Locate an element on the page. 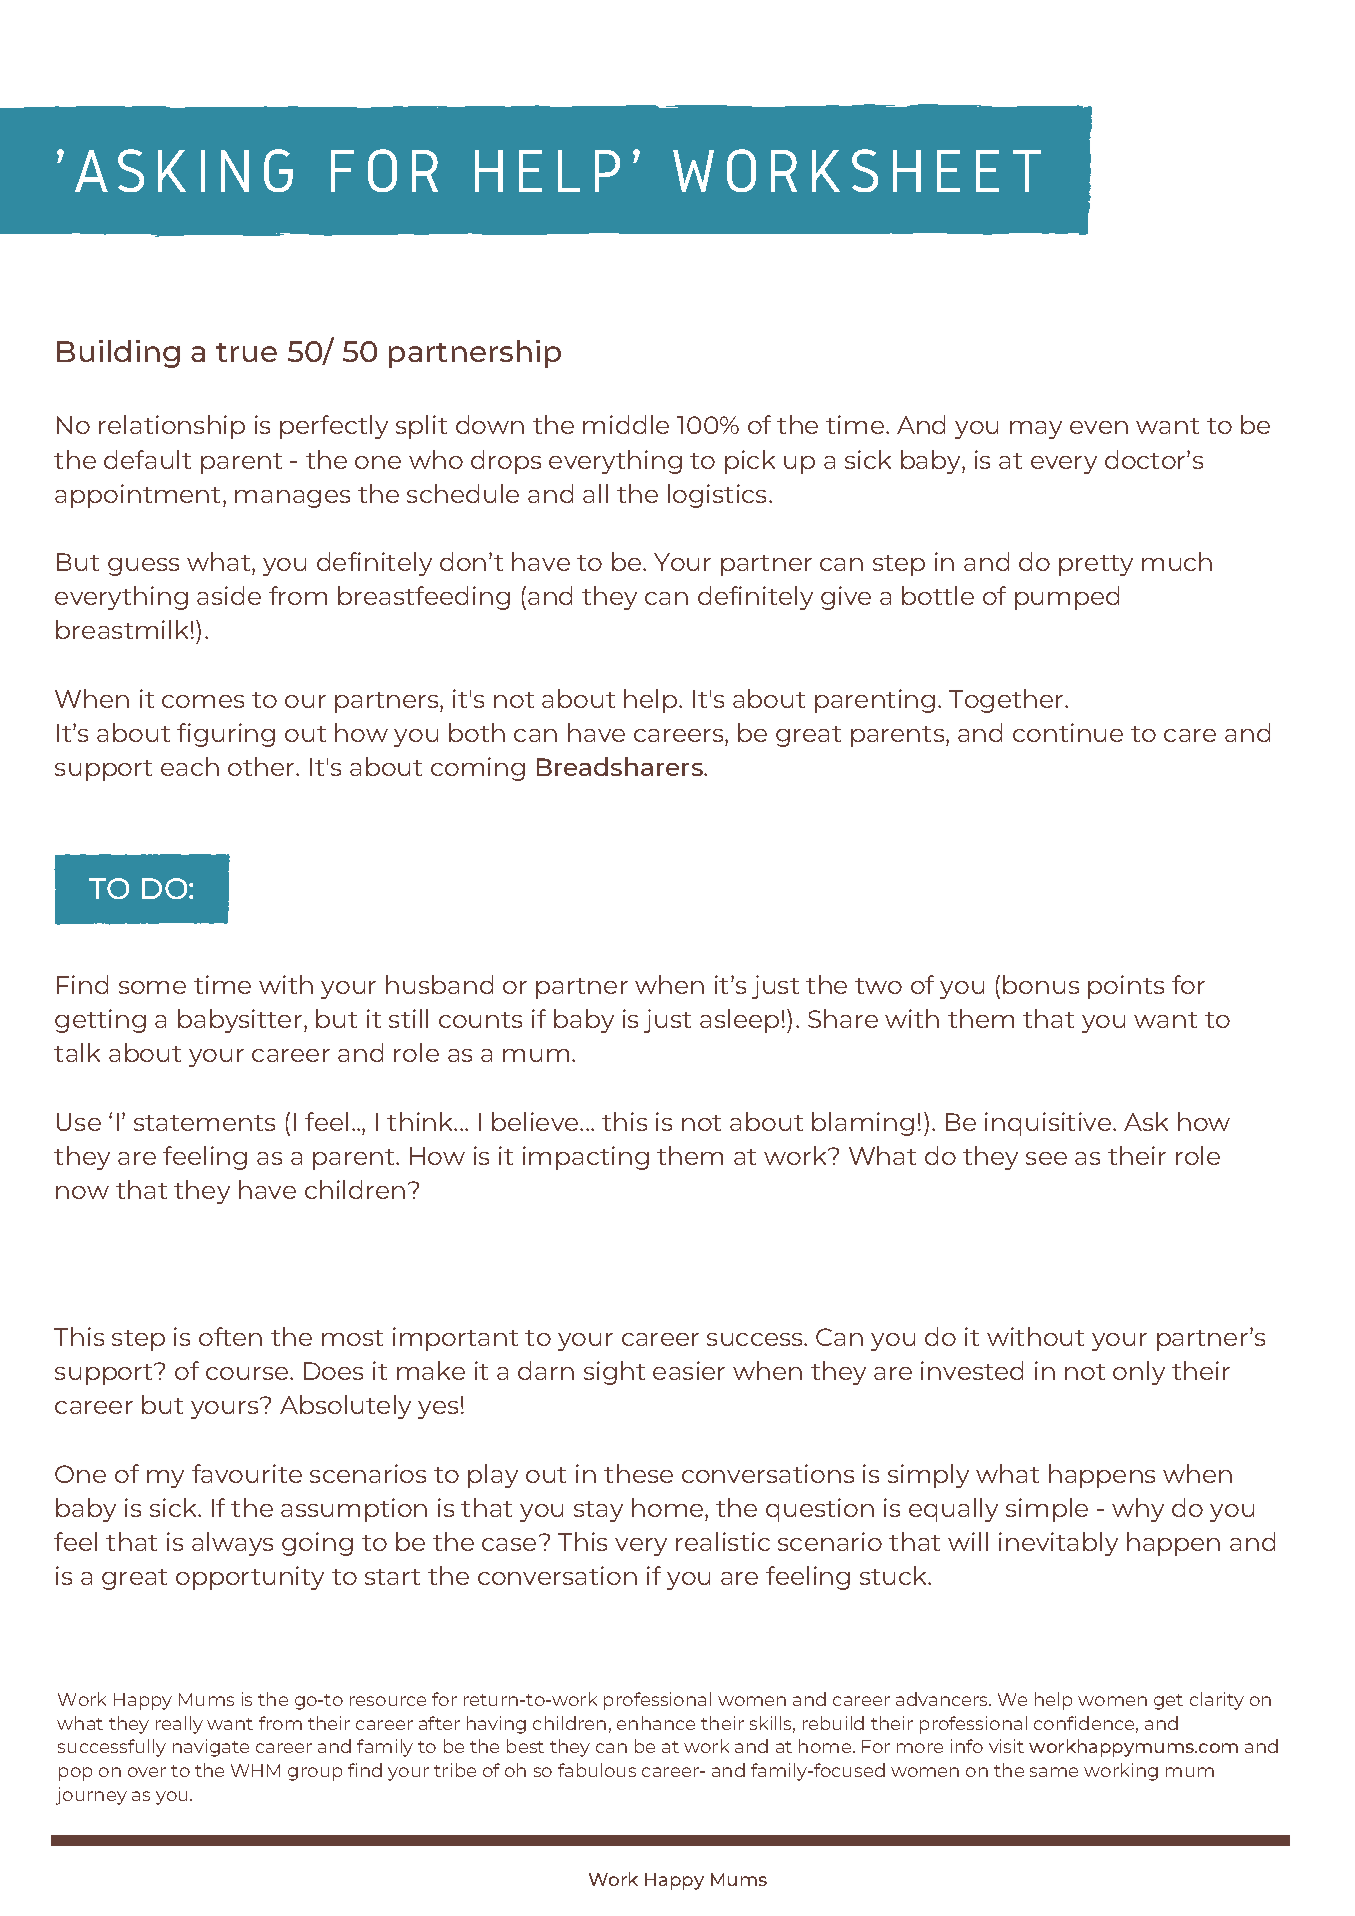  asleep is located at coordinates (739, 1021).
